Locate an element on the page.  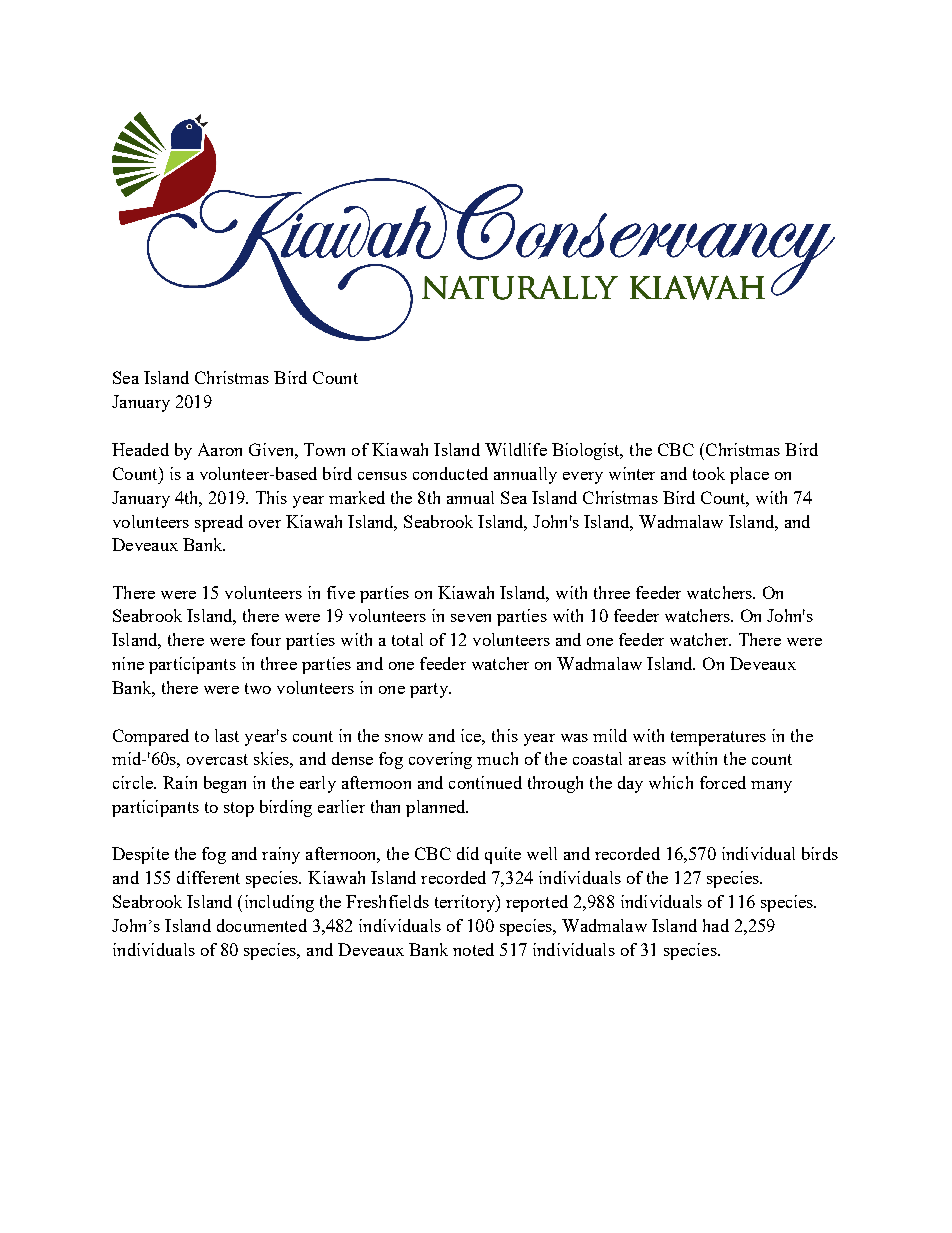
noted is located at coordinates (473, 949).
